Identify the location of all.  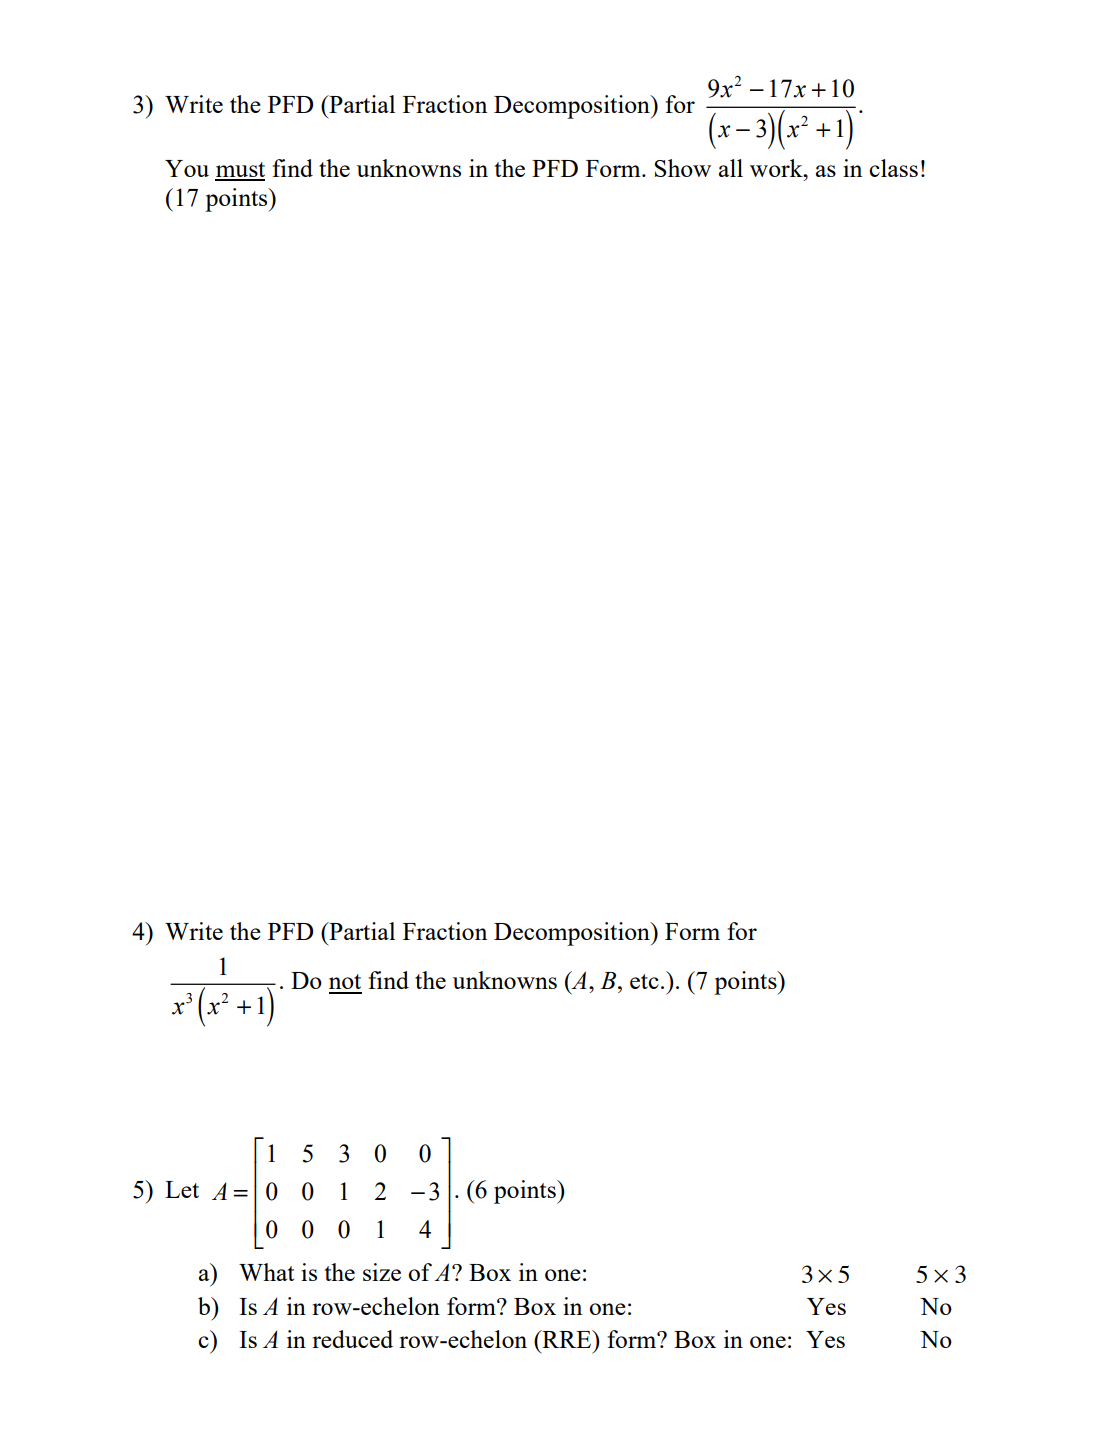
(731, 168).
